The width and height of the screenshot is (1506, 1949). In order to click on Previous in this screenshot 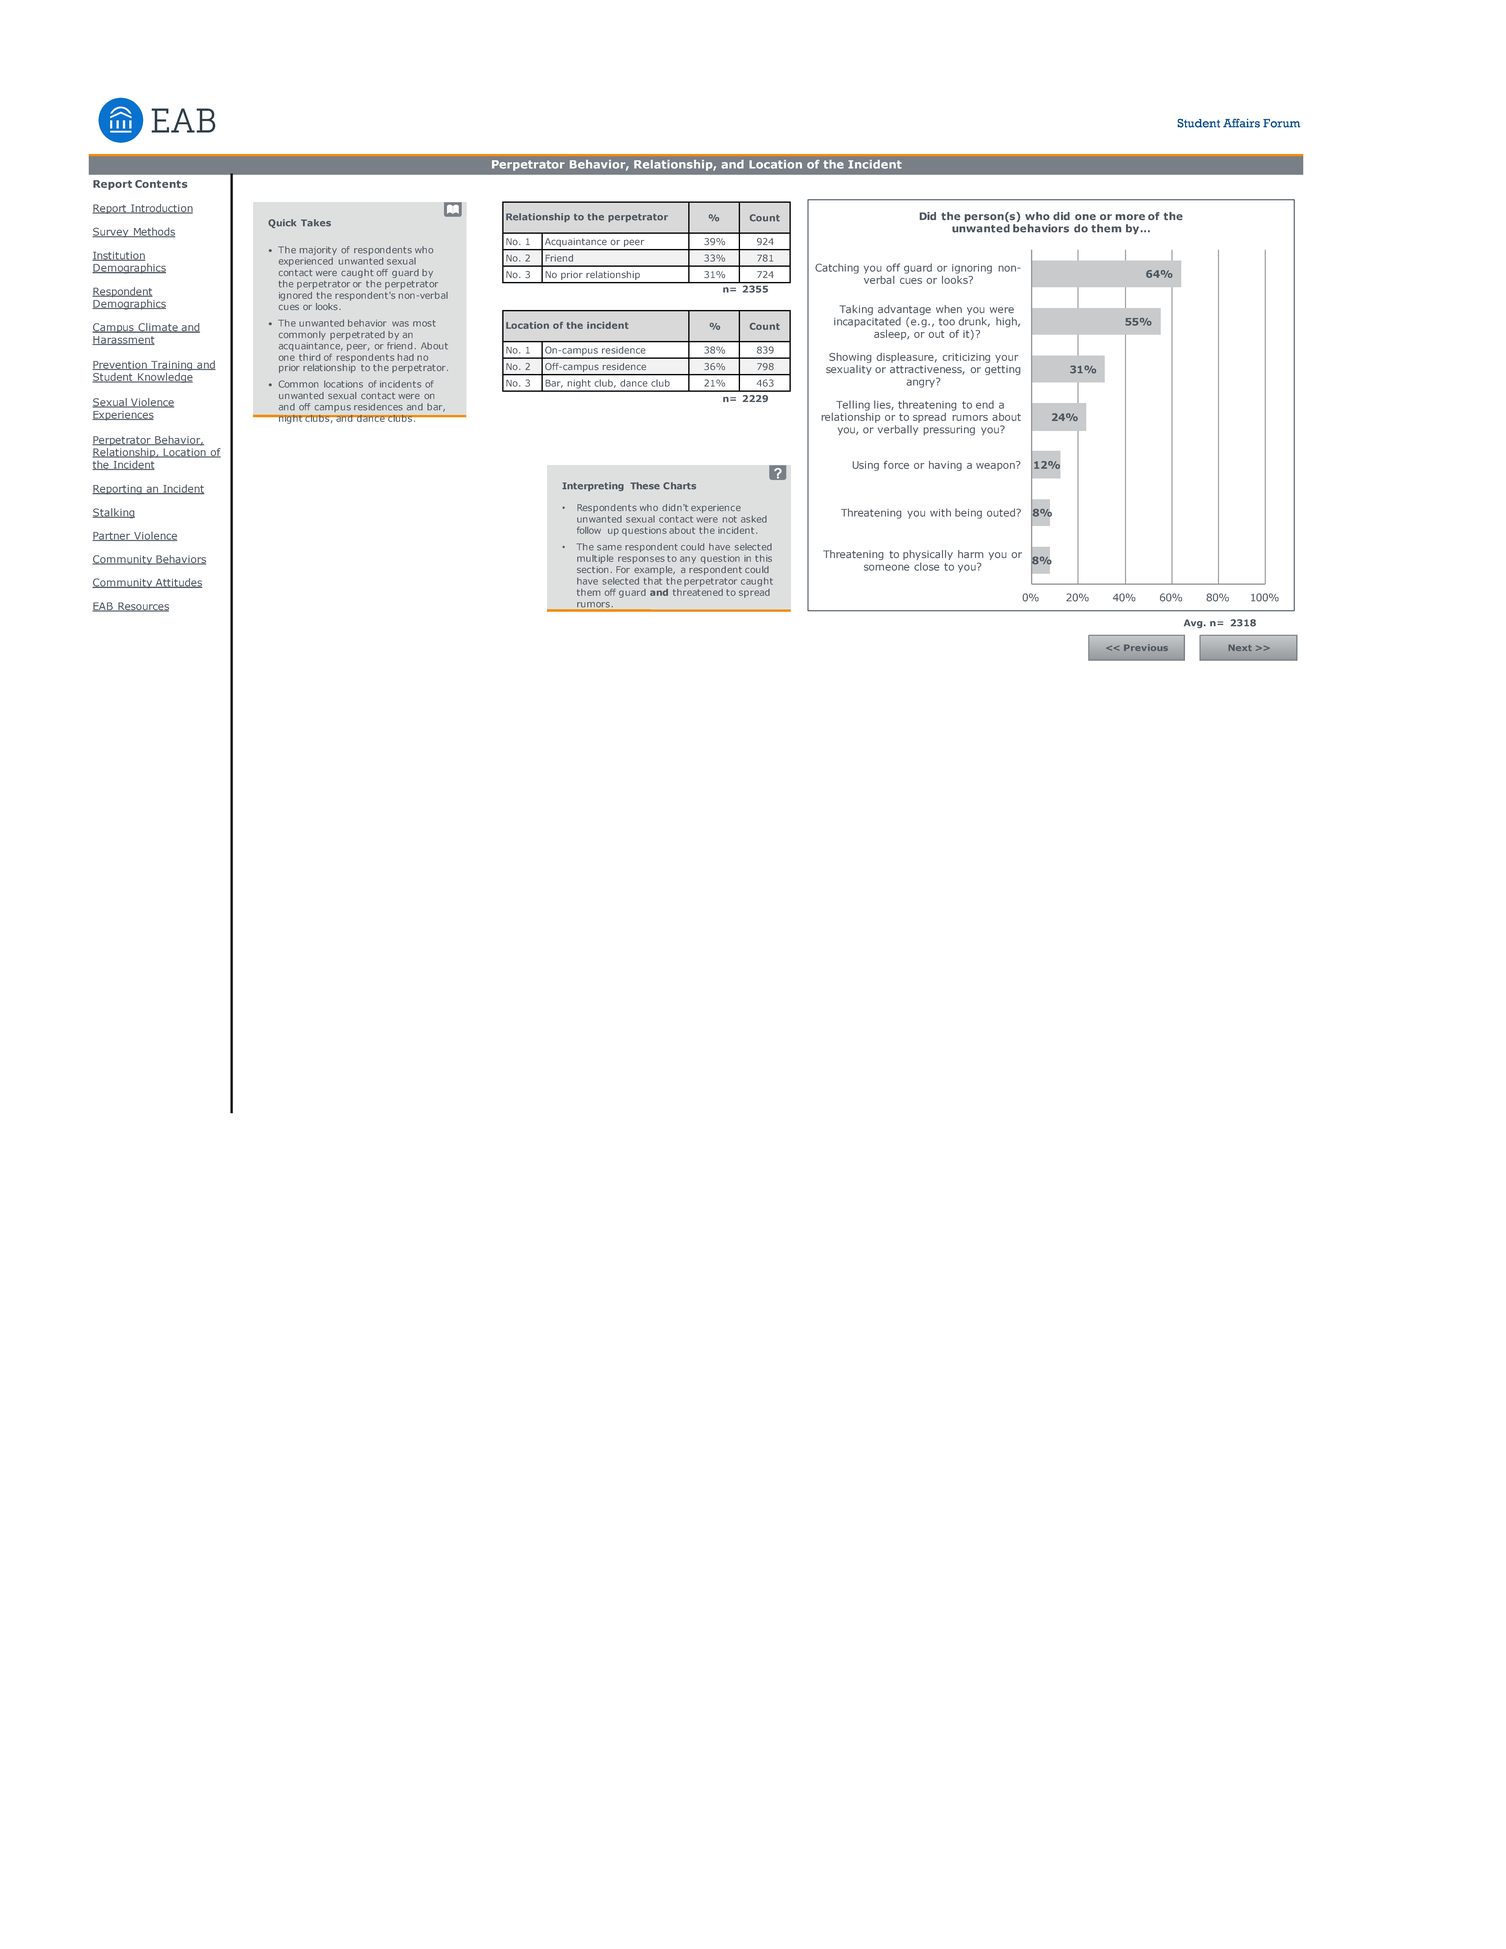, I will do `click(1146, 647)`.
